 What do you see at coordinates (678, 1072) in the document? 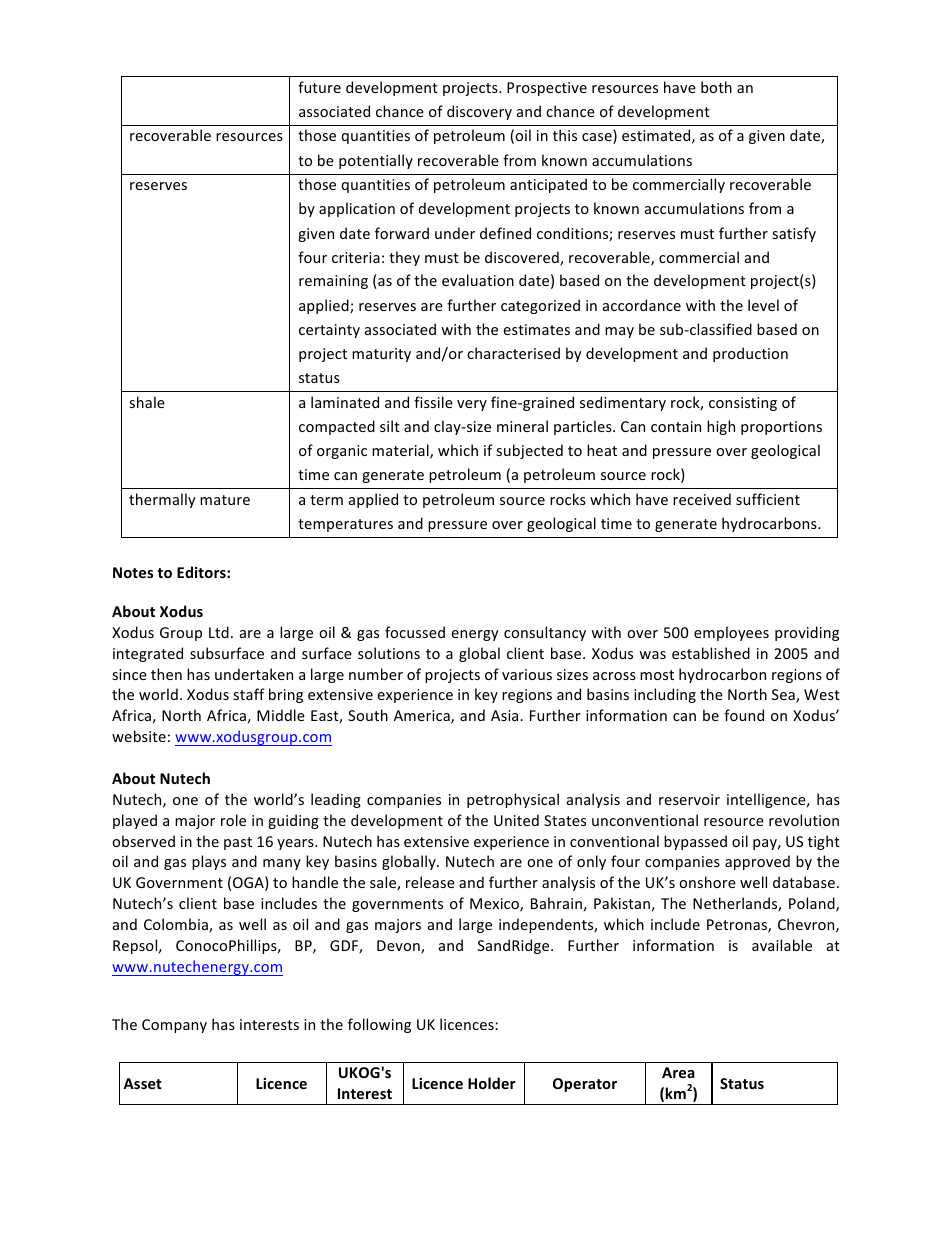
I see `Area` at bounding box center [678, 1072].
